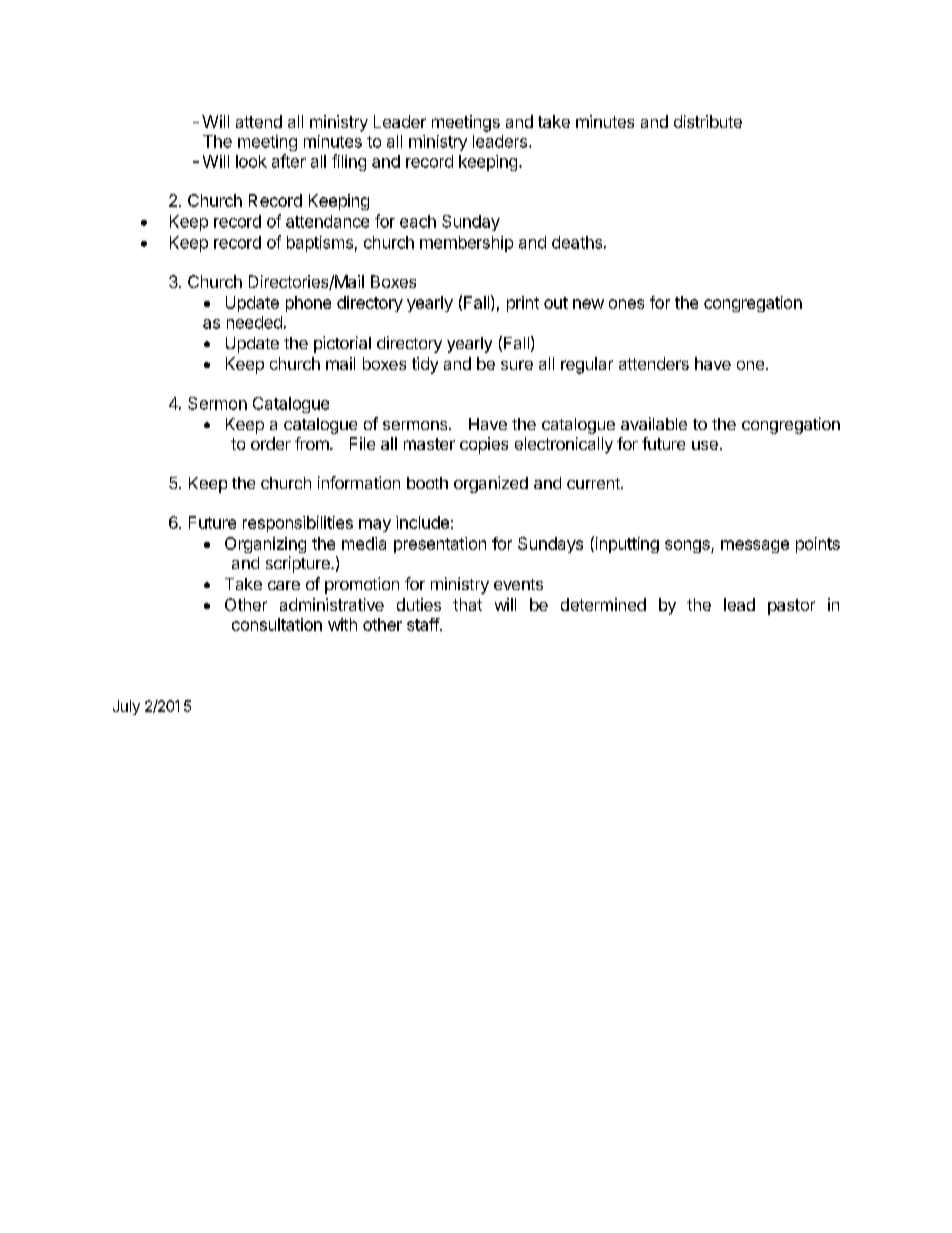 The image size is (952, 1233). What do you see at coordinates (708, 121) in the image?
I see `distribute` at bounding box center [708, 121].
